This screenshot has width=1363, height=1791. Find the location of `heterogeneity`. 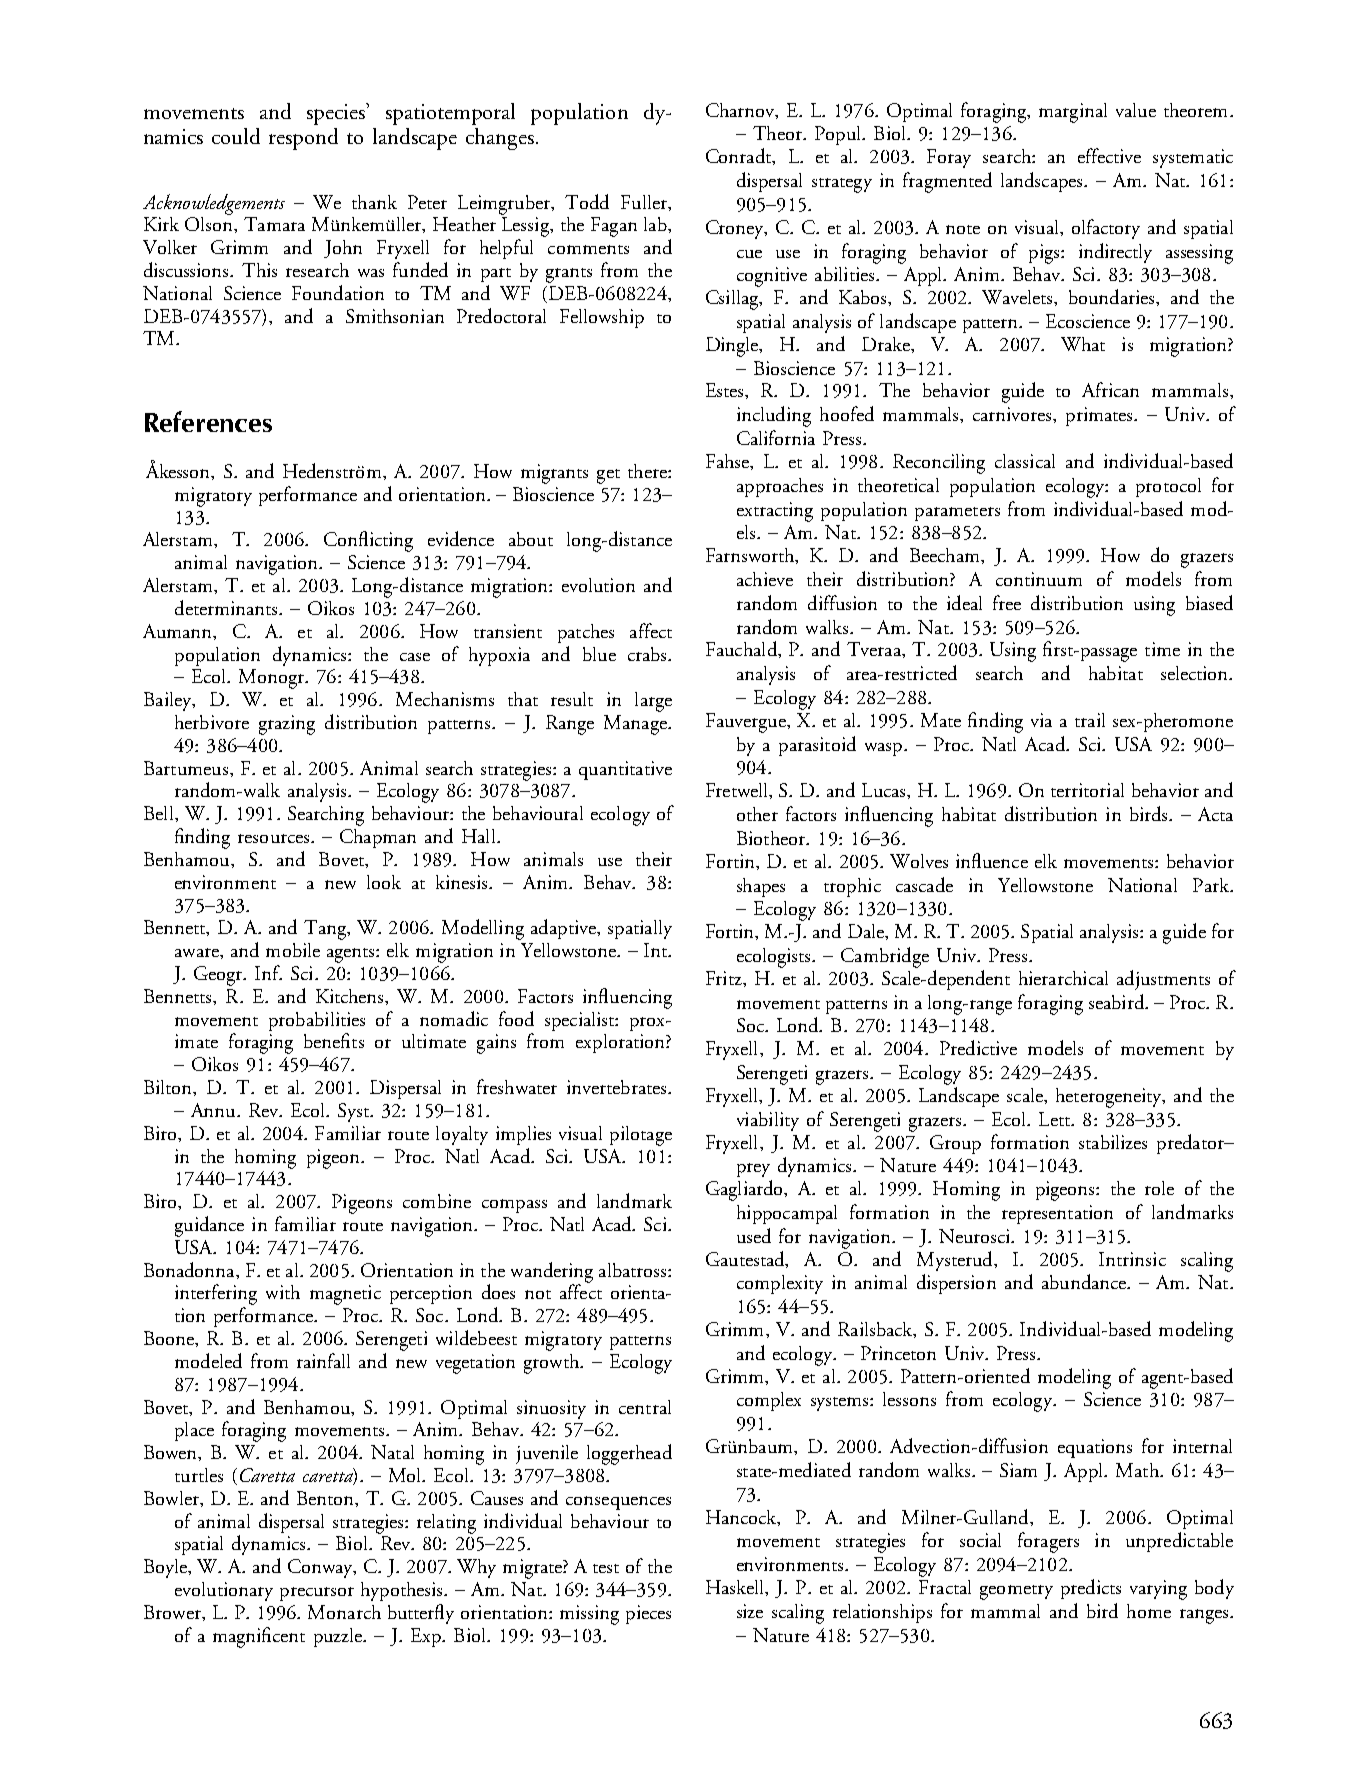

heterogeneity is located at coordinates (1110, 1098).
